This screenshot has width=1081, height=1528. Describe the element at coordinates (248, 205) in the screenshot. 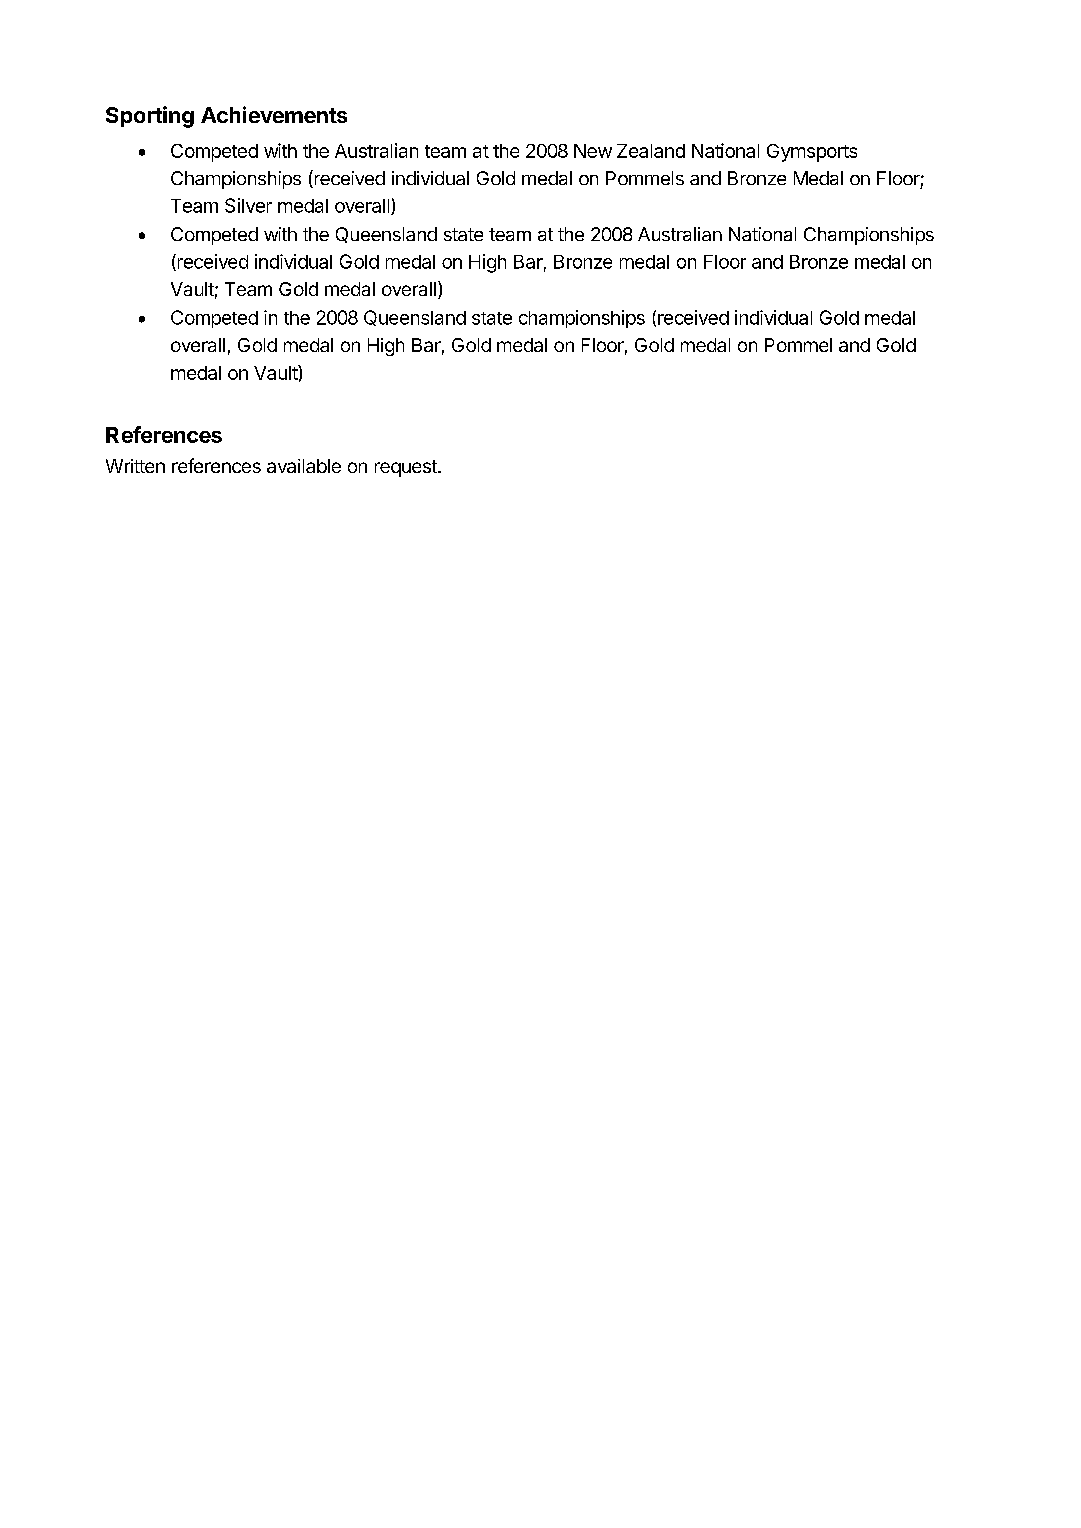

I see `Silver` at that location.
